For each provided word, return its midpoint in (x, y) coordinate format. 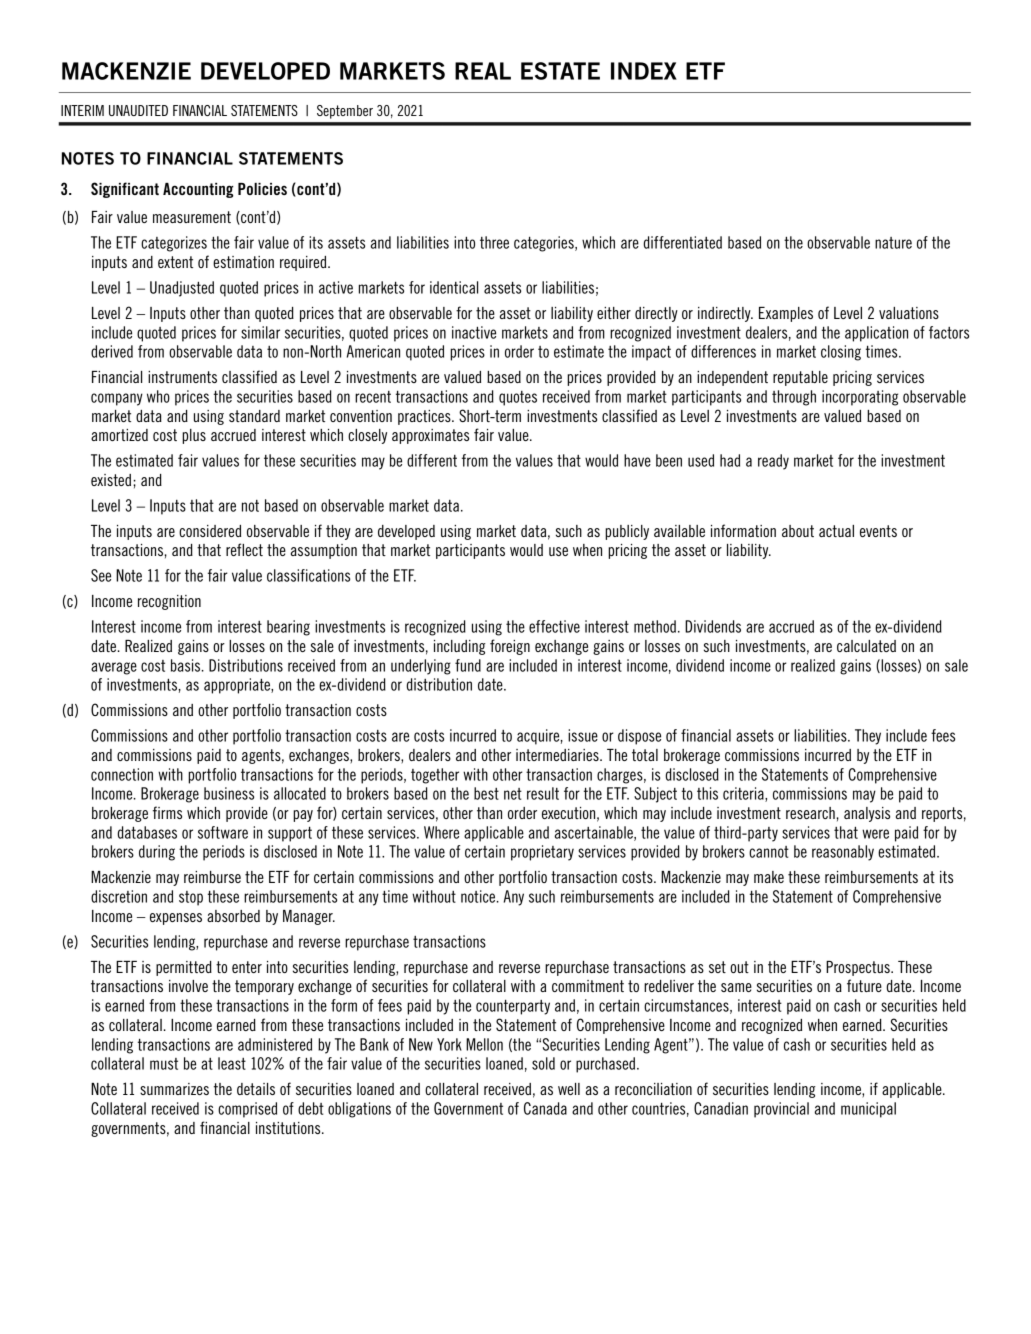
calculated (866, 646)
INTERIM (82, 110)
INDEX (644, 71)
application (876, 334)
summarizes (174, 1089)
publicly (627, 532)
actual (836, 531)
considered (210, 531)
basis (187, 665)
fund (468, 665)
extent (175, 262)
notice (479, 896)
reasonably (843, 853)
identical (454, 287)
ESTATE (560, 71)
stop (191, 898)
